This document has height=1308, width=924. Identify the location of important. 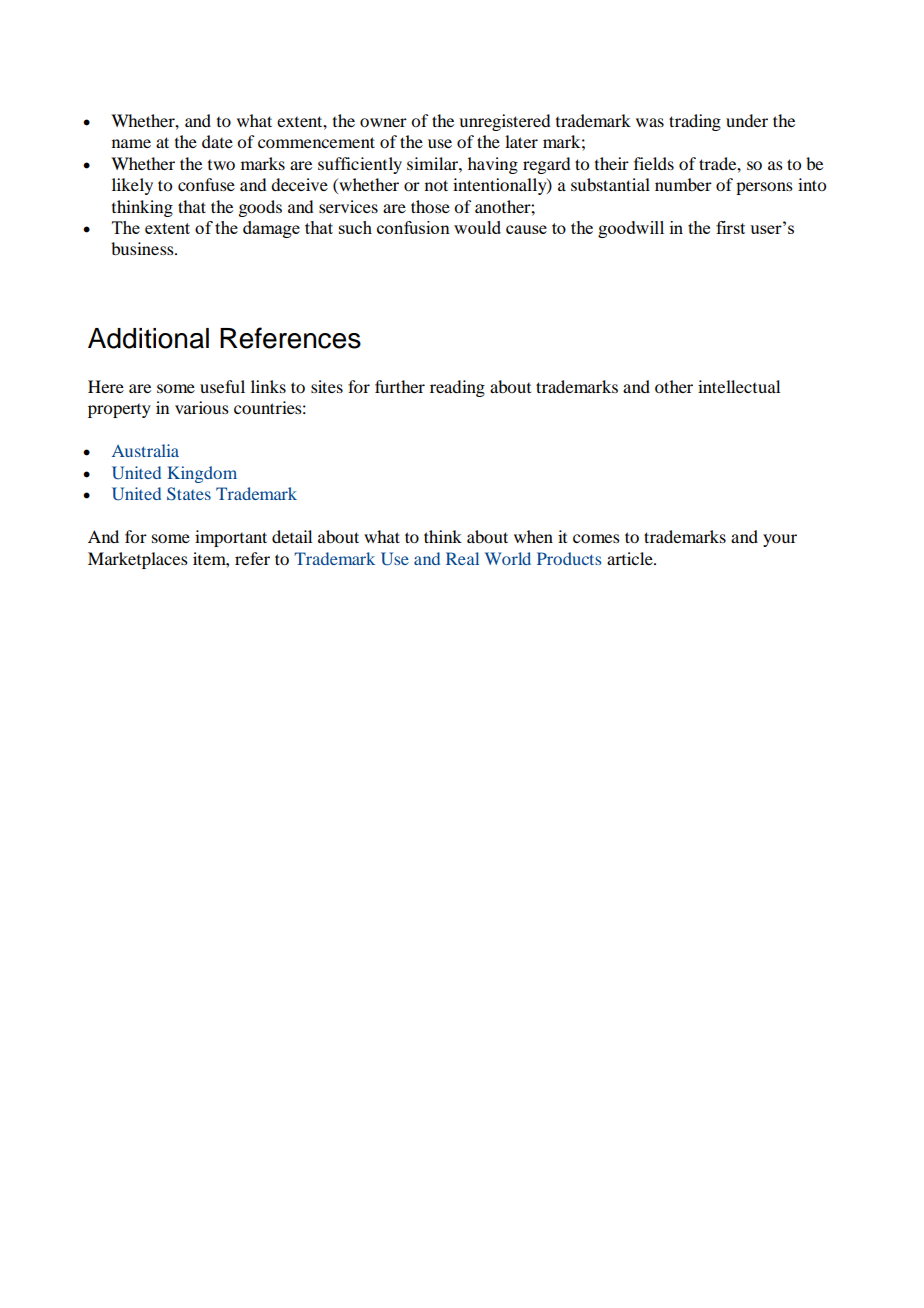
(231, 538).
